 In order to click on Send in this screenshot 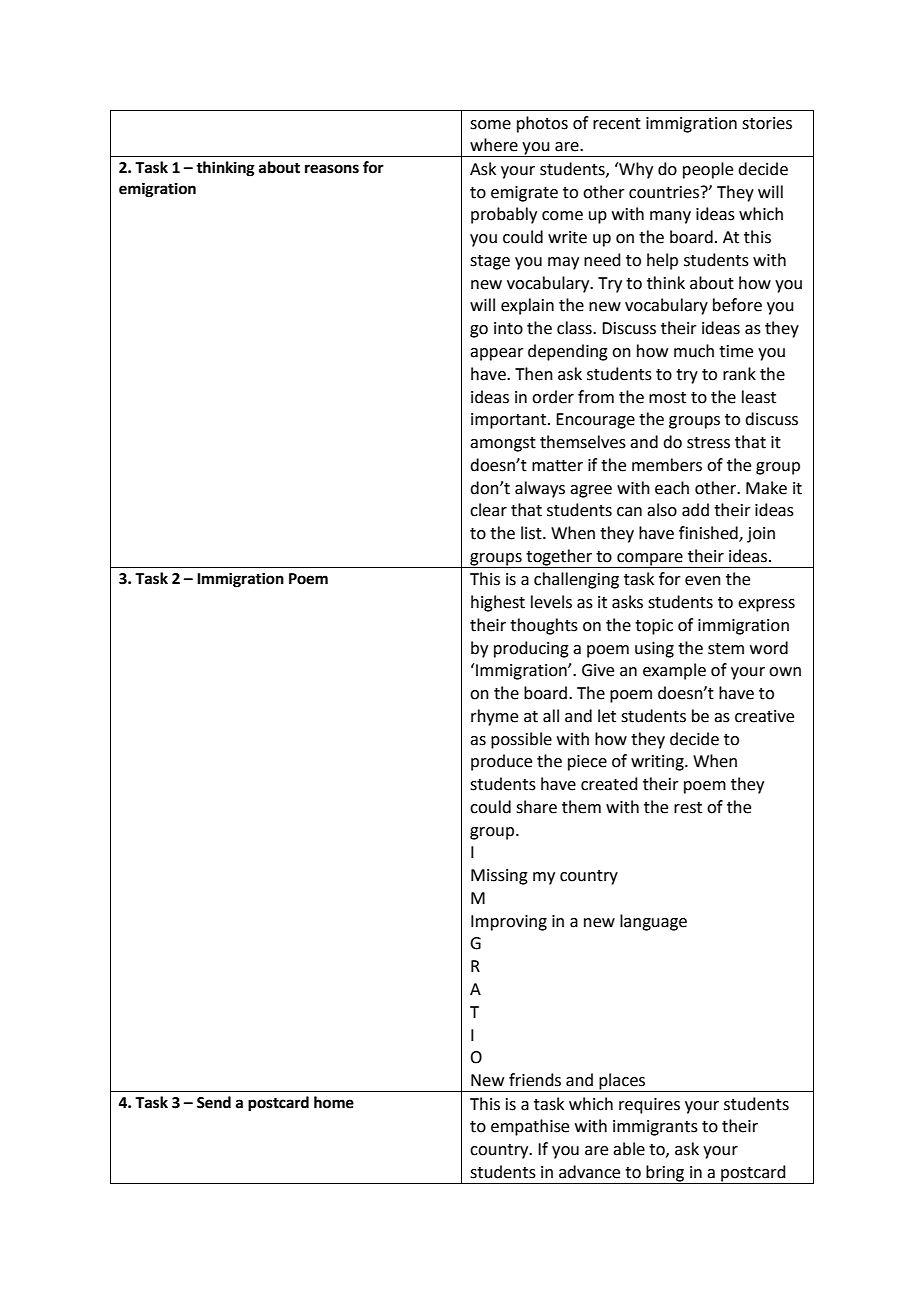, I will do `click(214, 1102)`.
